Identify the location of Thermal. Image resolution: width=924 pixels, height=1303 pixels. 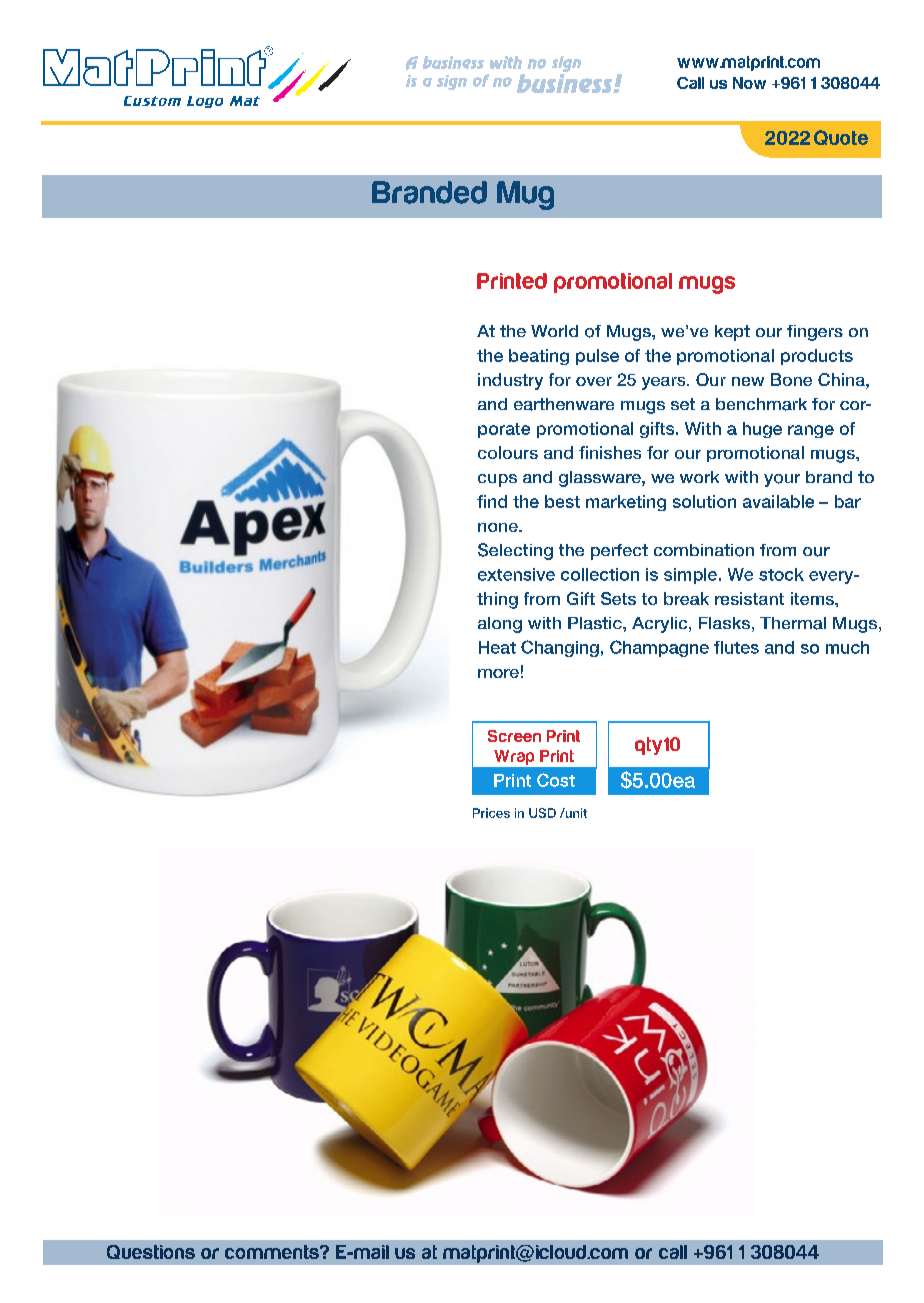
(793, 623).
